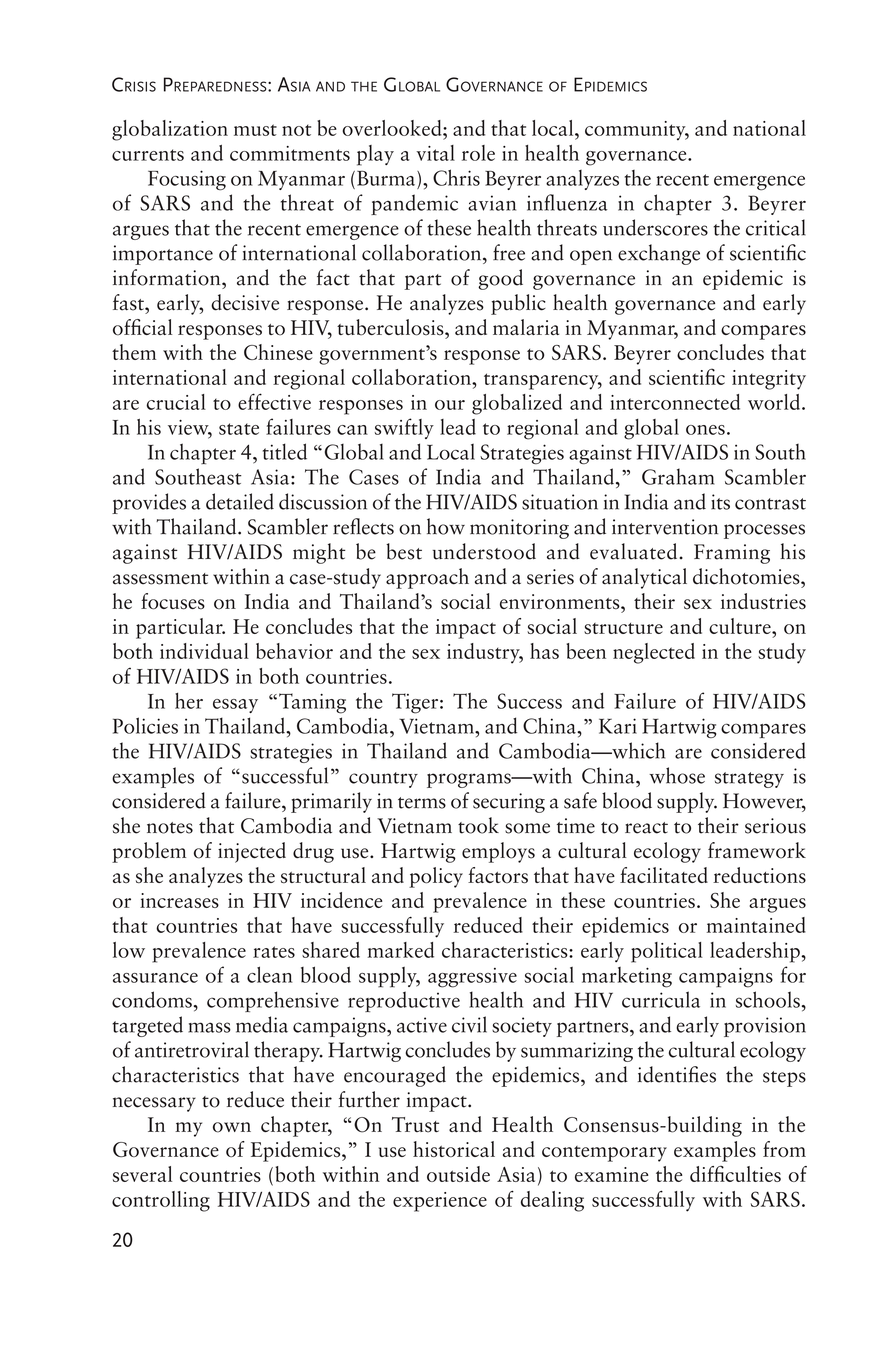 The height and width of the screenshot is (1345, 896). What do you see at coordinates (187, 180) in the screenshot?
I see `Focusing` at bounding box center [187, 180].
